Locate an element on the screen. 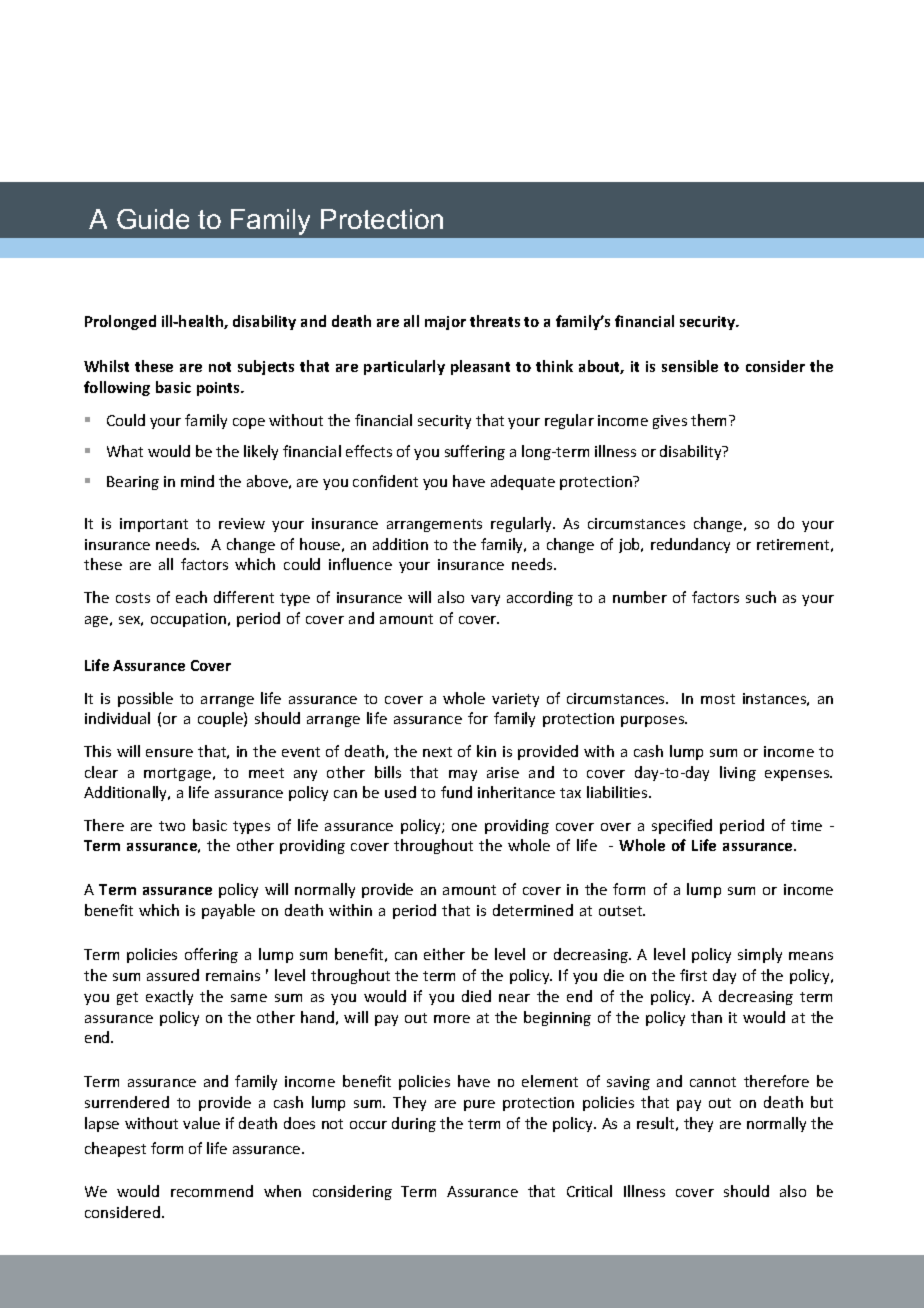  cannot is located at coordinates (713, 1082).
